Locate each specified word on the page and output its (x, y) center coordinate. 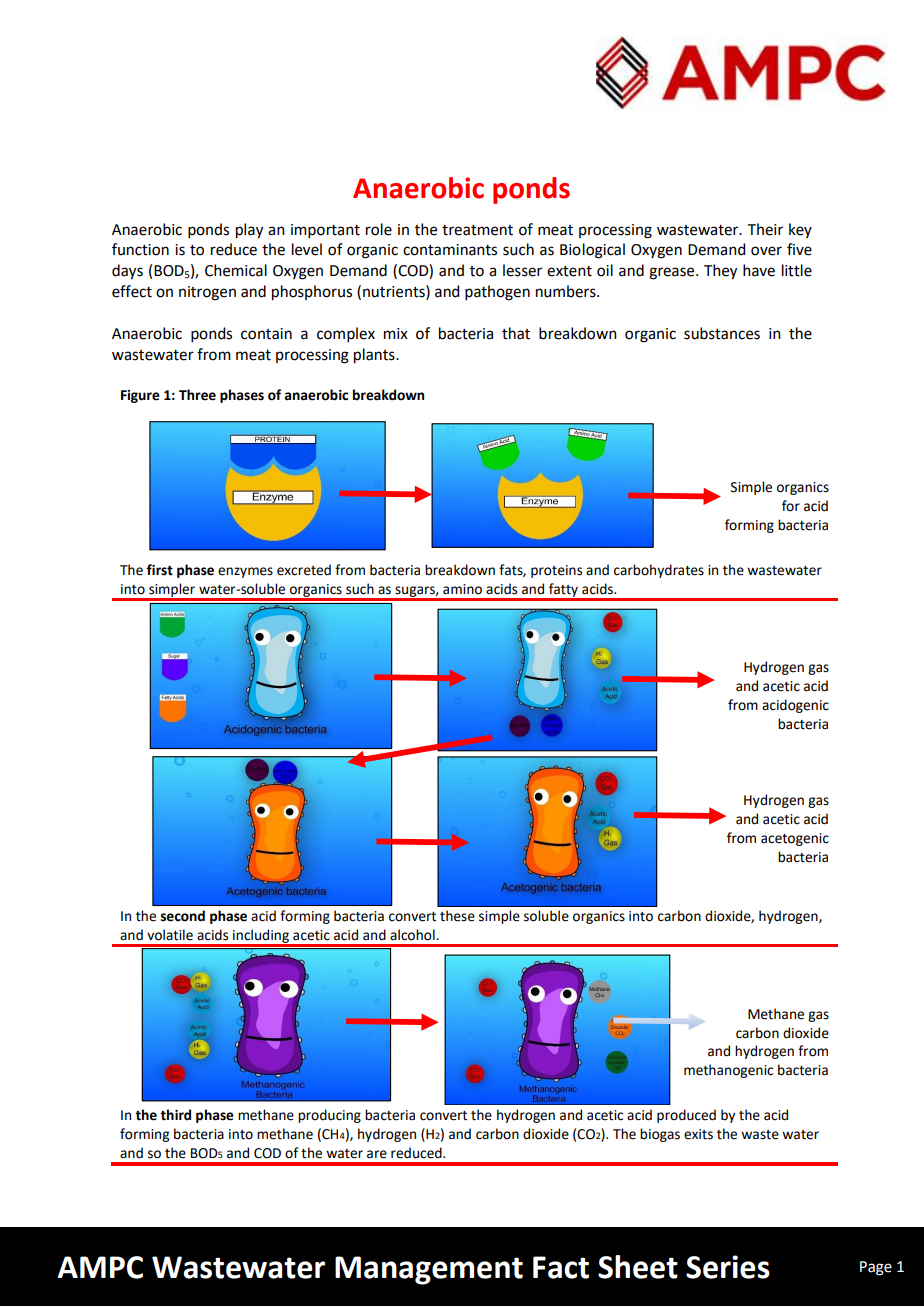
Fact (561, 1267)
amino (462, 589)
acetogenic (795, 839)
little (797, 270)
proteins (556, 571)
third (175, 1115)
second (183, 916)
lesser (522, 270)
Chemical (236, 270)
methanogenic (728, 1071)
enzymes (245, 572)
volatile (170, 935)
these (457, 916)
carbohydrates (659, 571)
